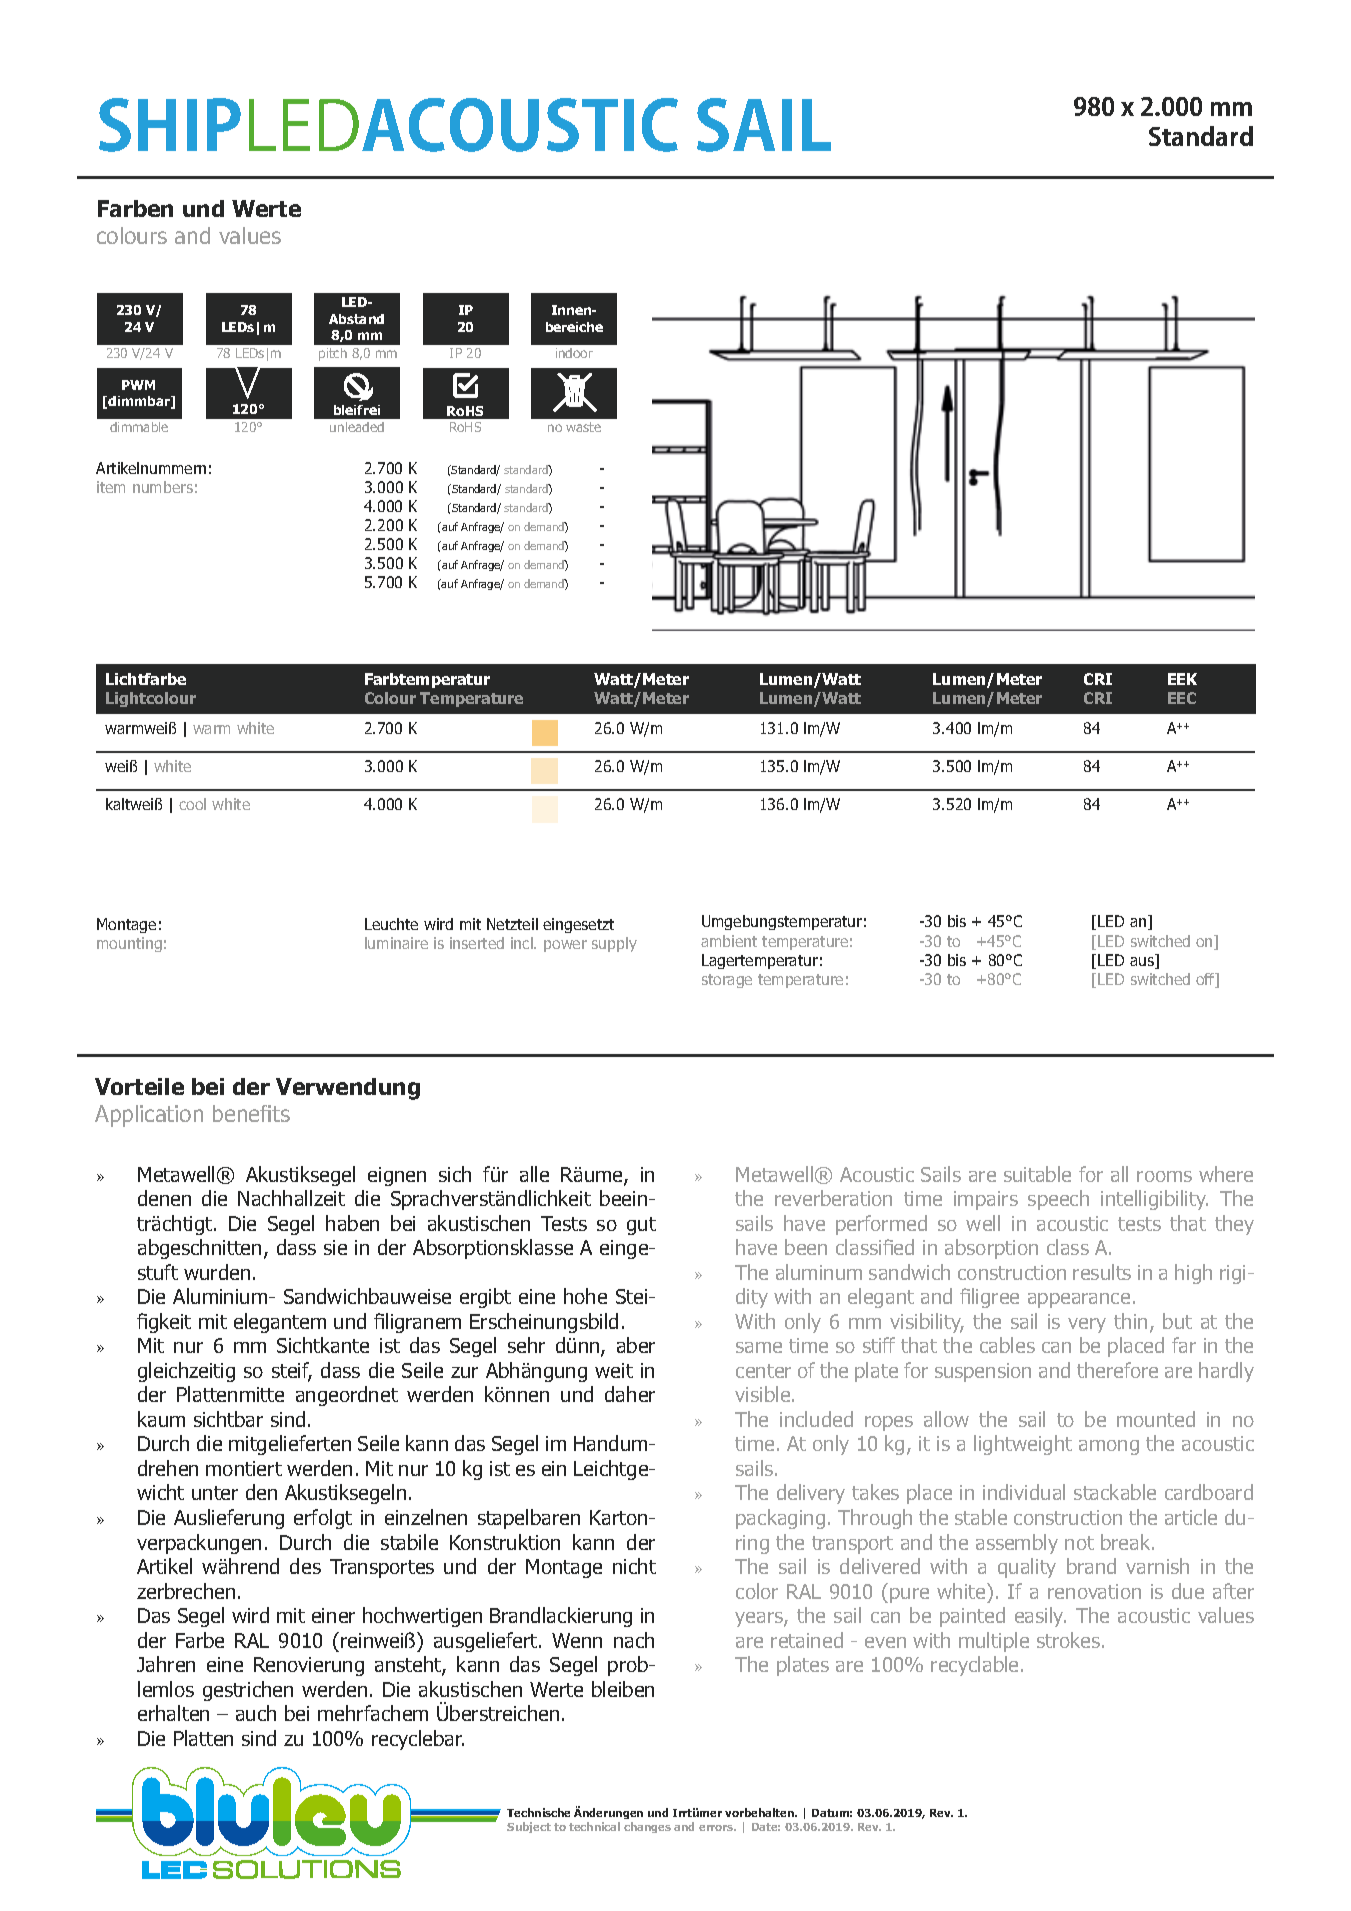 The width and height of the document is (1351, 1911). Describe the element at coordinates (764, 1394) in the document. I see `visible` at that location.
